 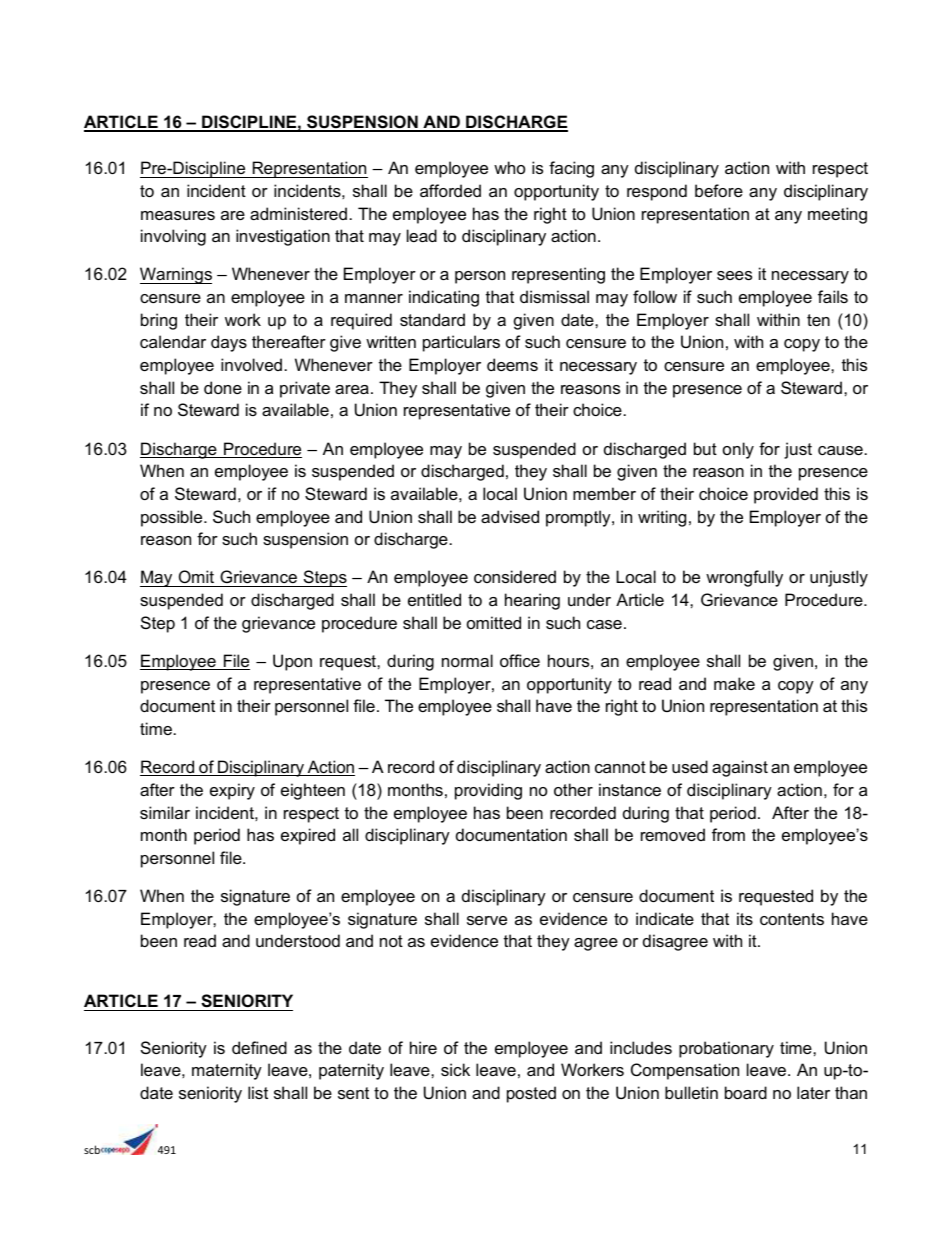 I want to click on who, so click(x=509, y=167).
